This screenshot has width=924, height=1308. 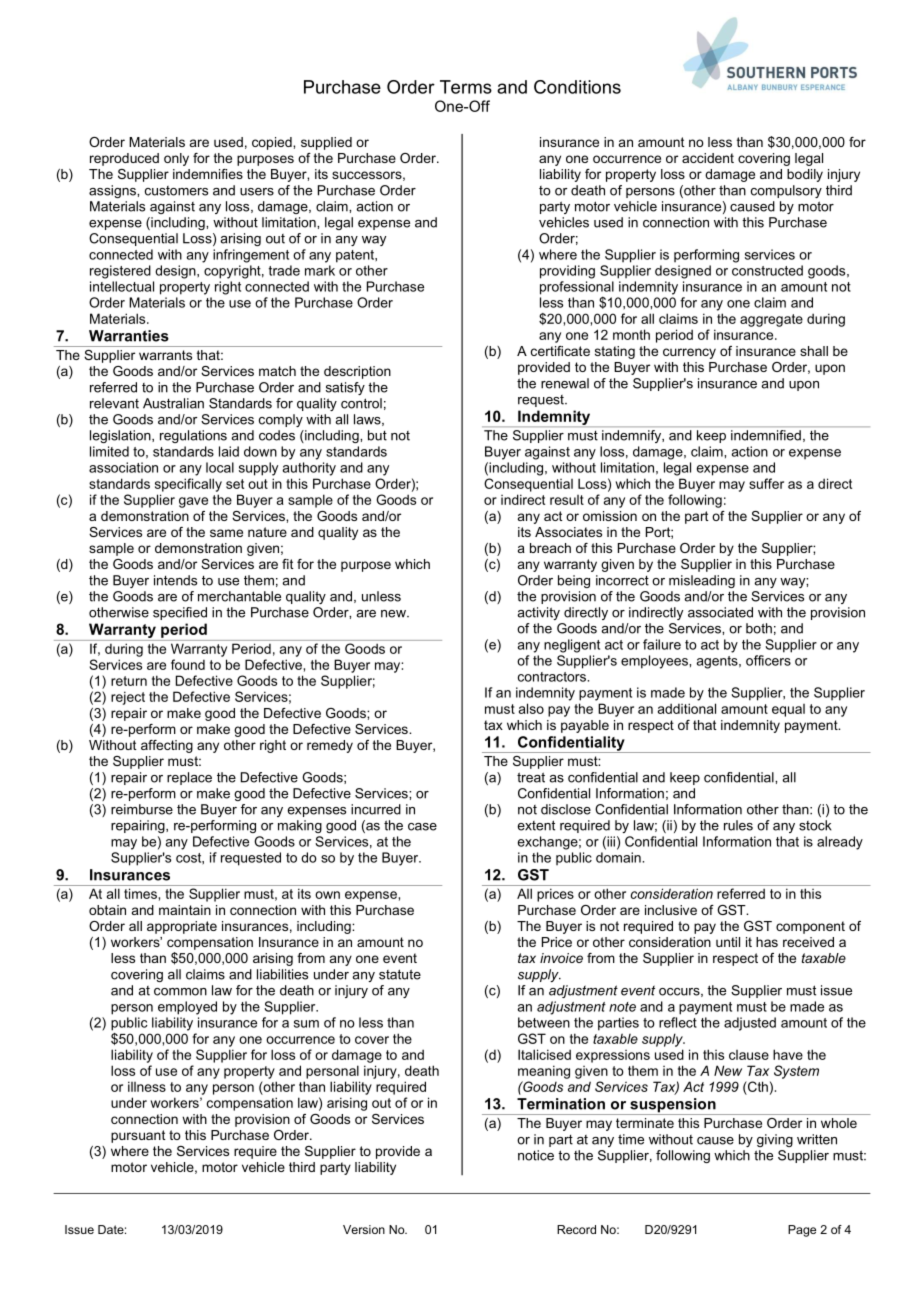 What do you see at coordinates (536, 1155) in the screenshot?
I see `notice` at bounding box center [536, 1155].
